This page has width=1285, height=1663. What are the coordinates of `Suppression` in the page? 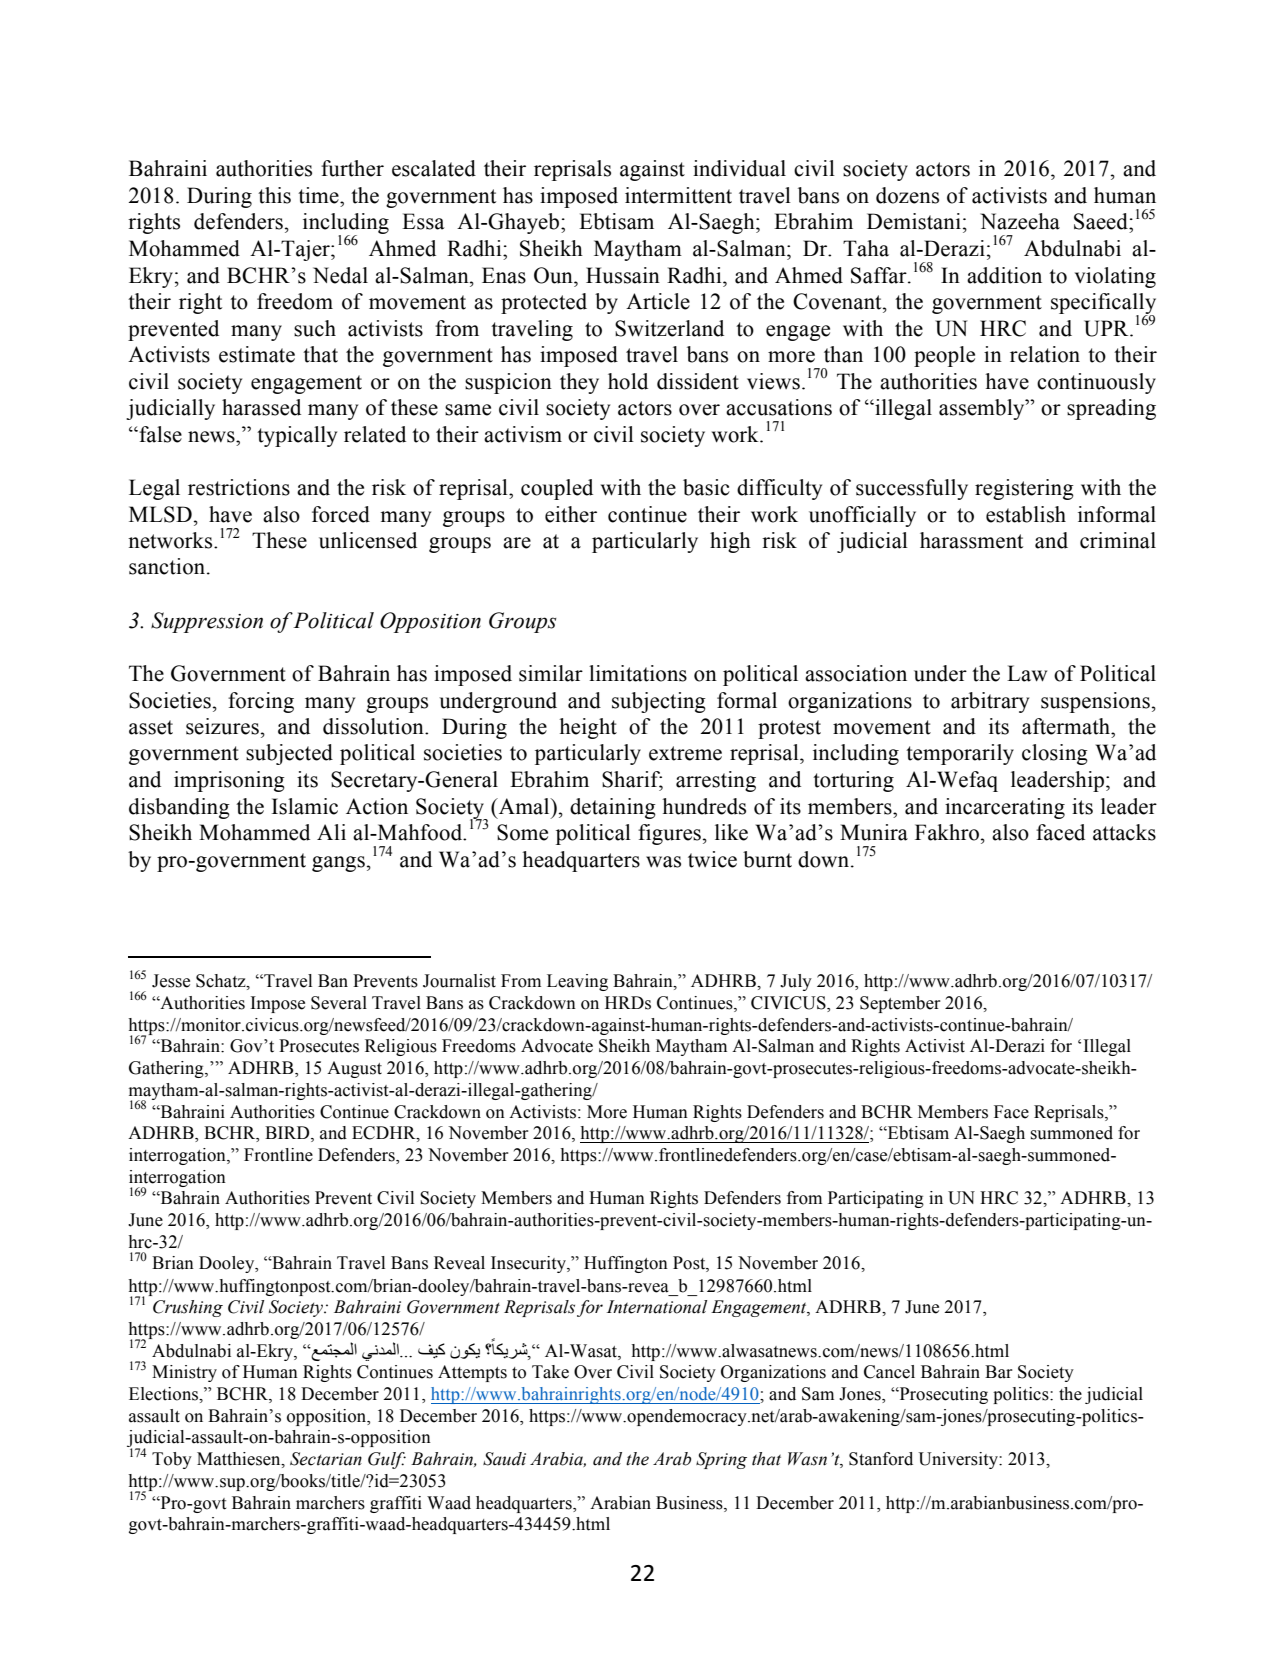 It's located at (207, 622).
